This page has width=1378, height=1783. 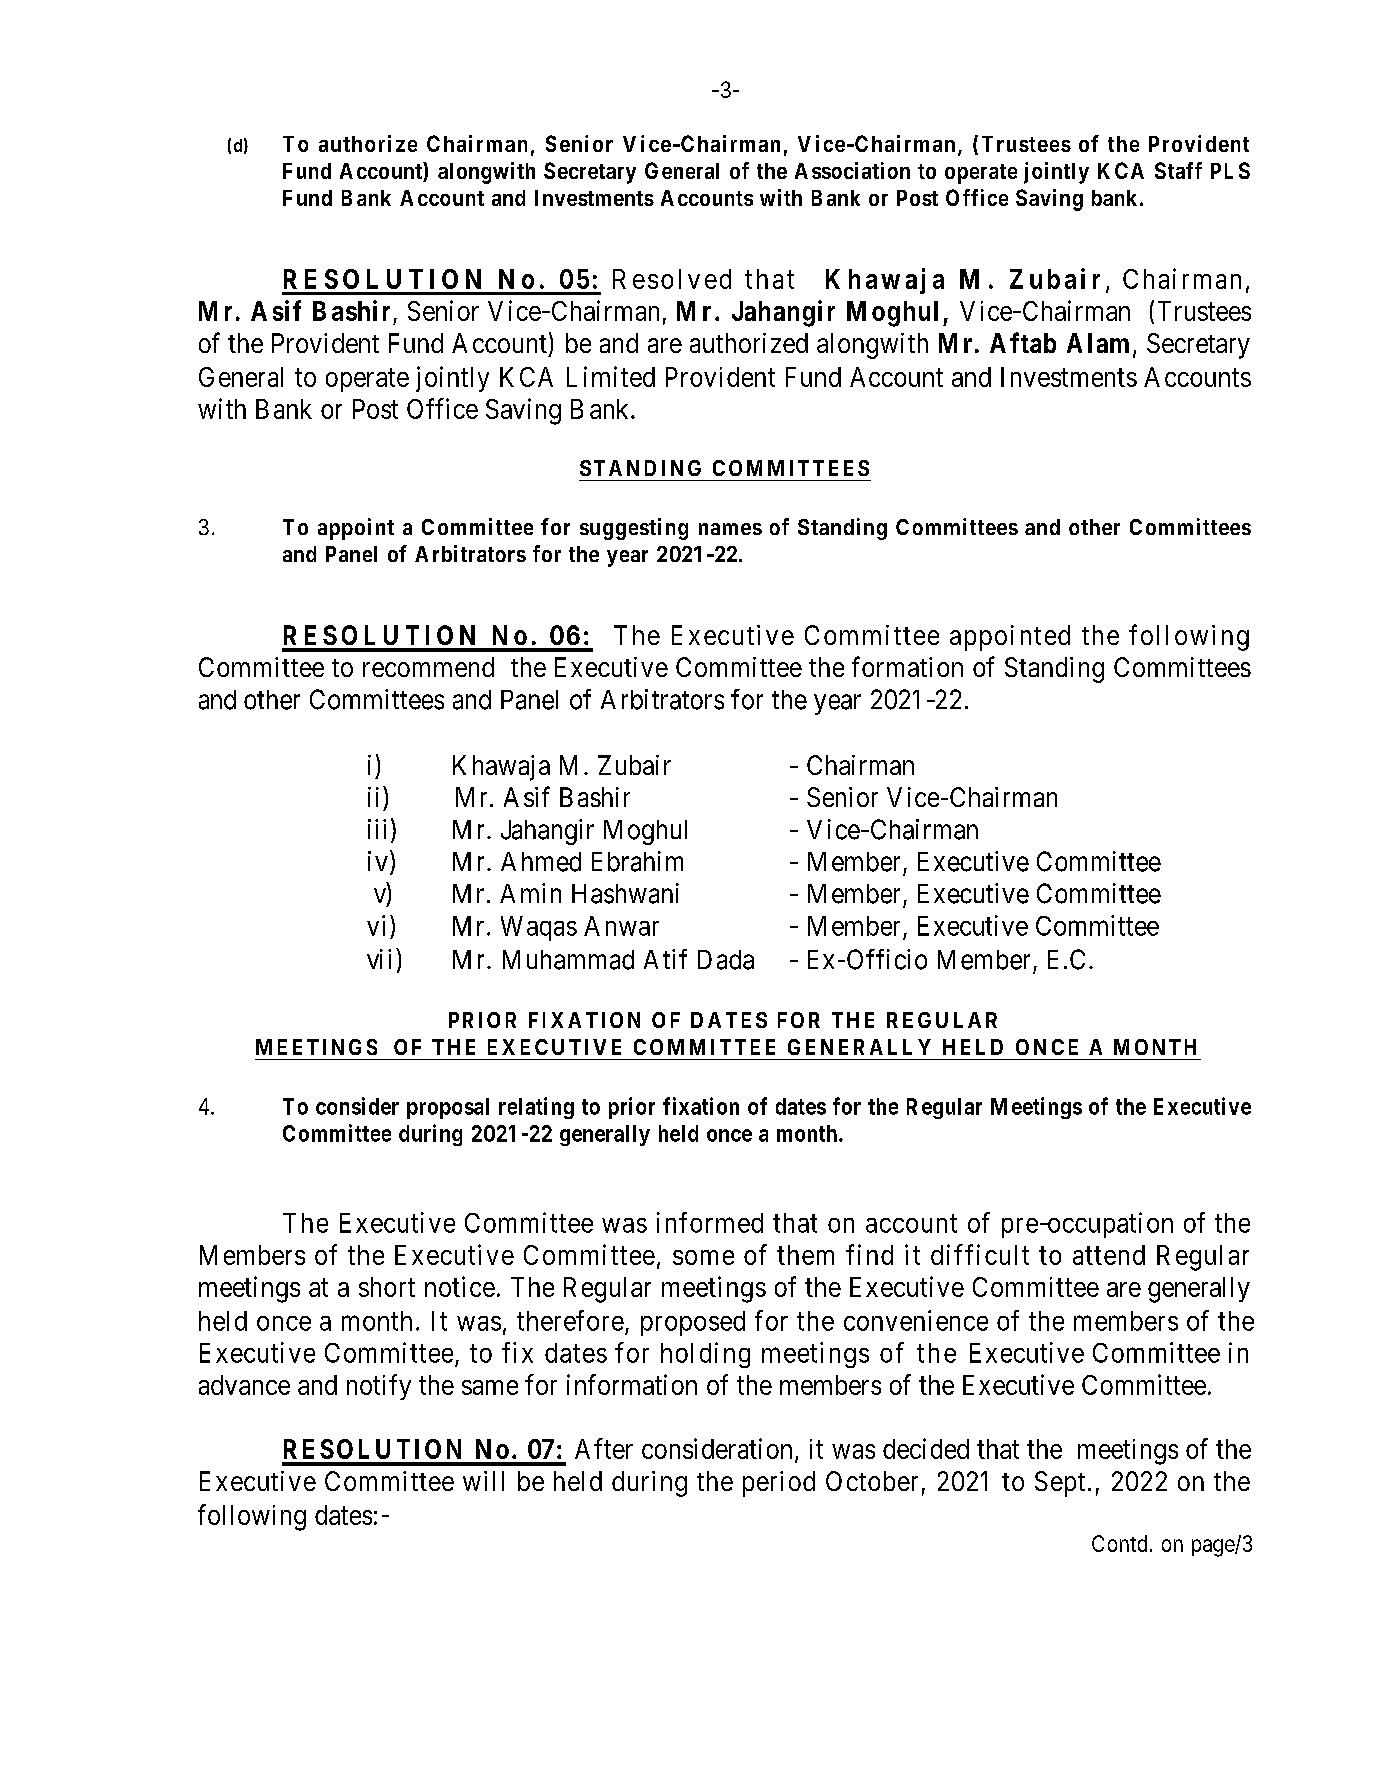 What do you see at coordinates (1100, 344) in the page?
I see `Alam` at bounding box center [1100, 344].
